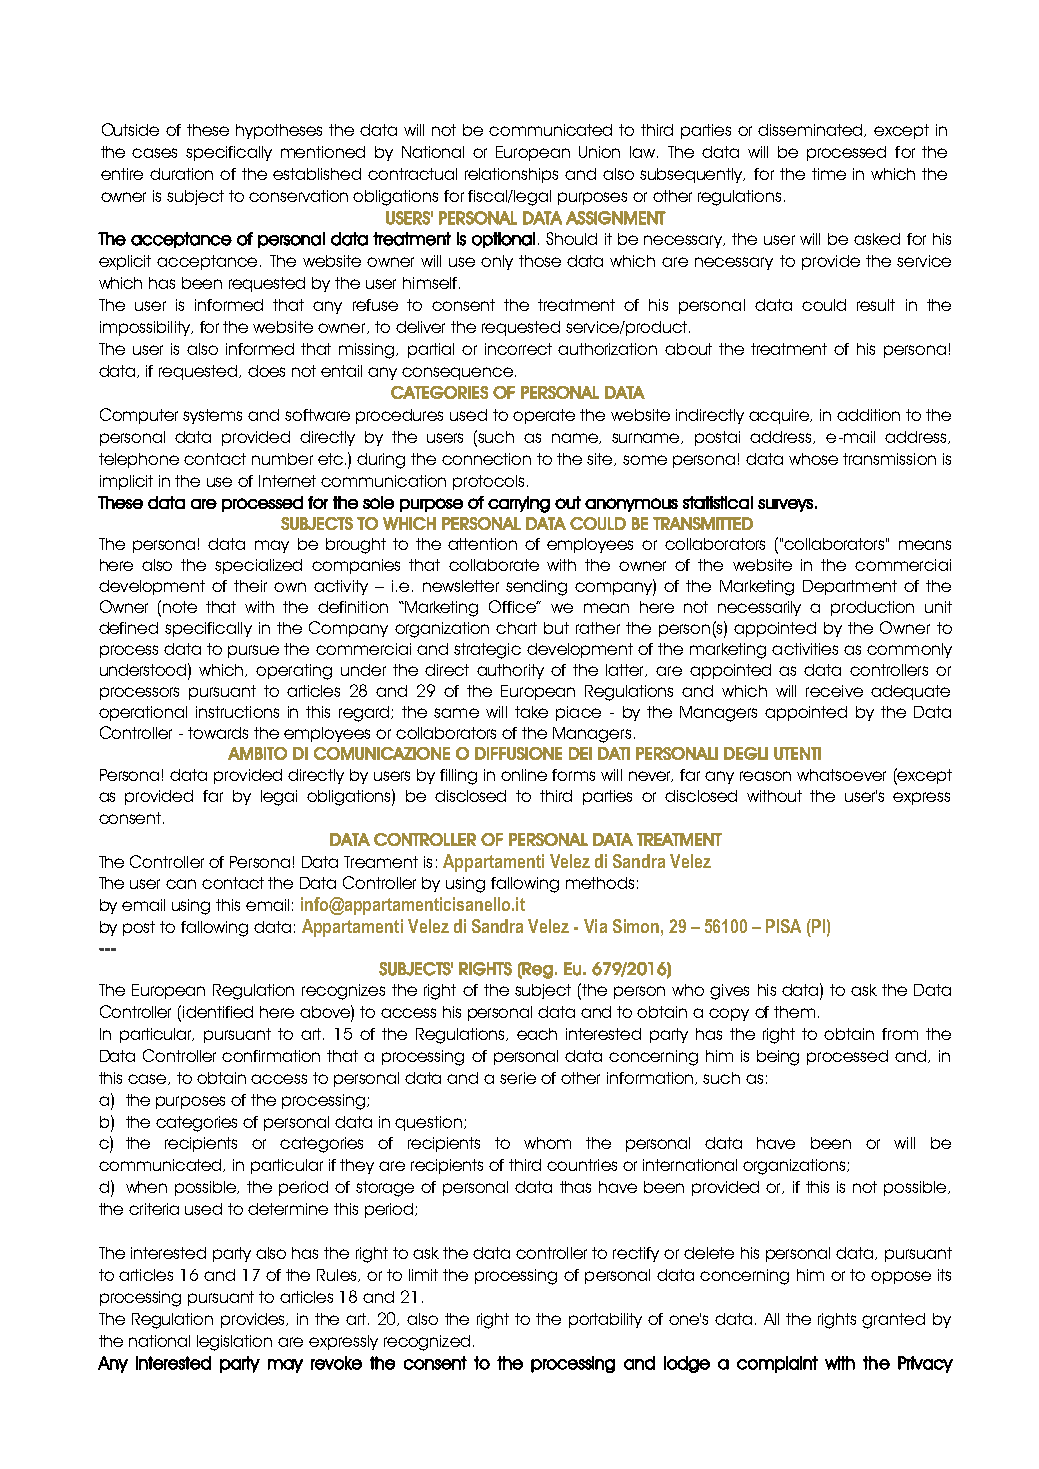  What do you see at coordinates (600, 883) in the document?
I see `methods` at bounding box center [600, 883].
